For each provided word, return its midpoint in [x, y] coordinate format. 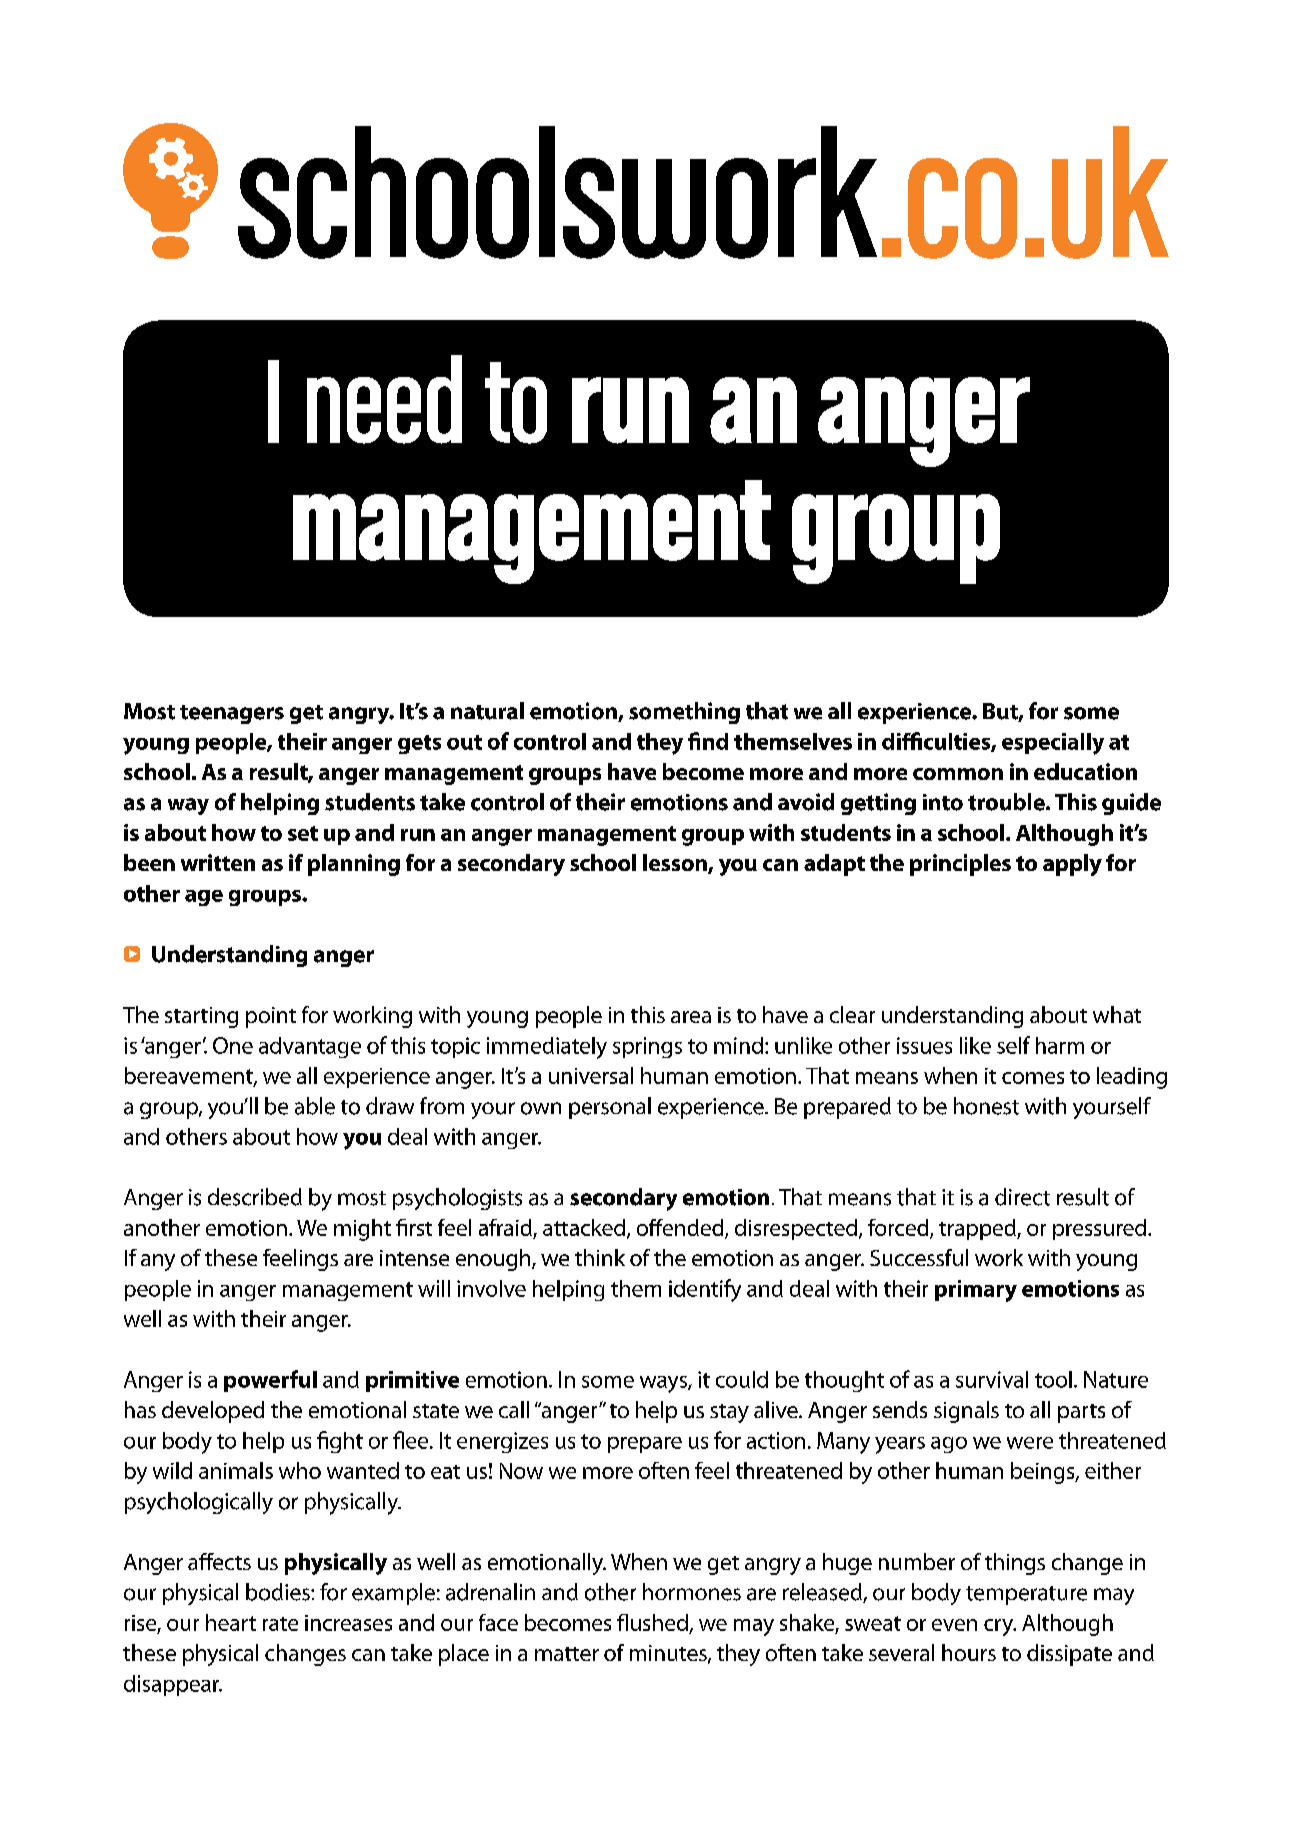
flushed [652, 1622]
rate [280, 1624]
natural [487, 711]
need [384, 399]
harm [1060, 1045]
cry [1000, 1627]
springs [647, 1047]
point [271, 1017]
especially [1053, 744]
